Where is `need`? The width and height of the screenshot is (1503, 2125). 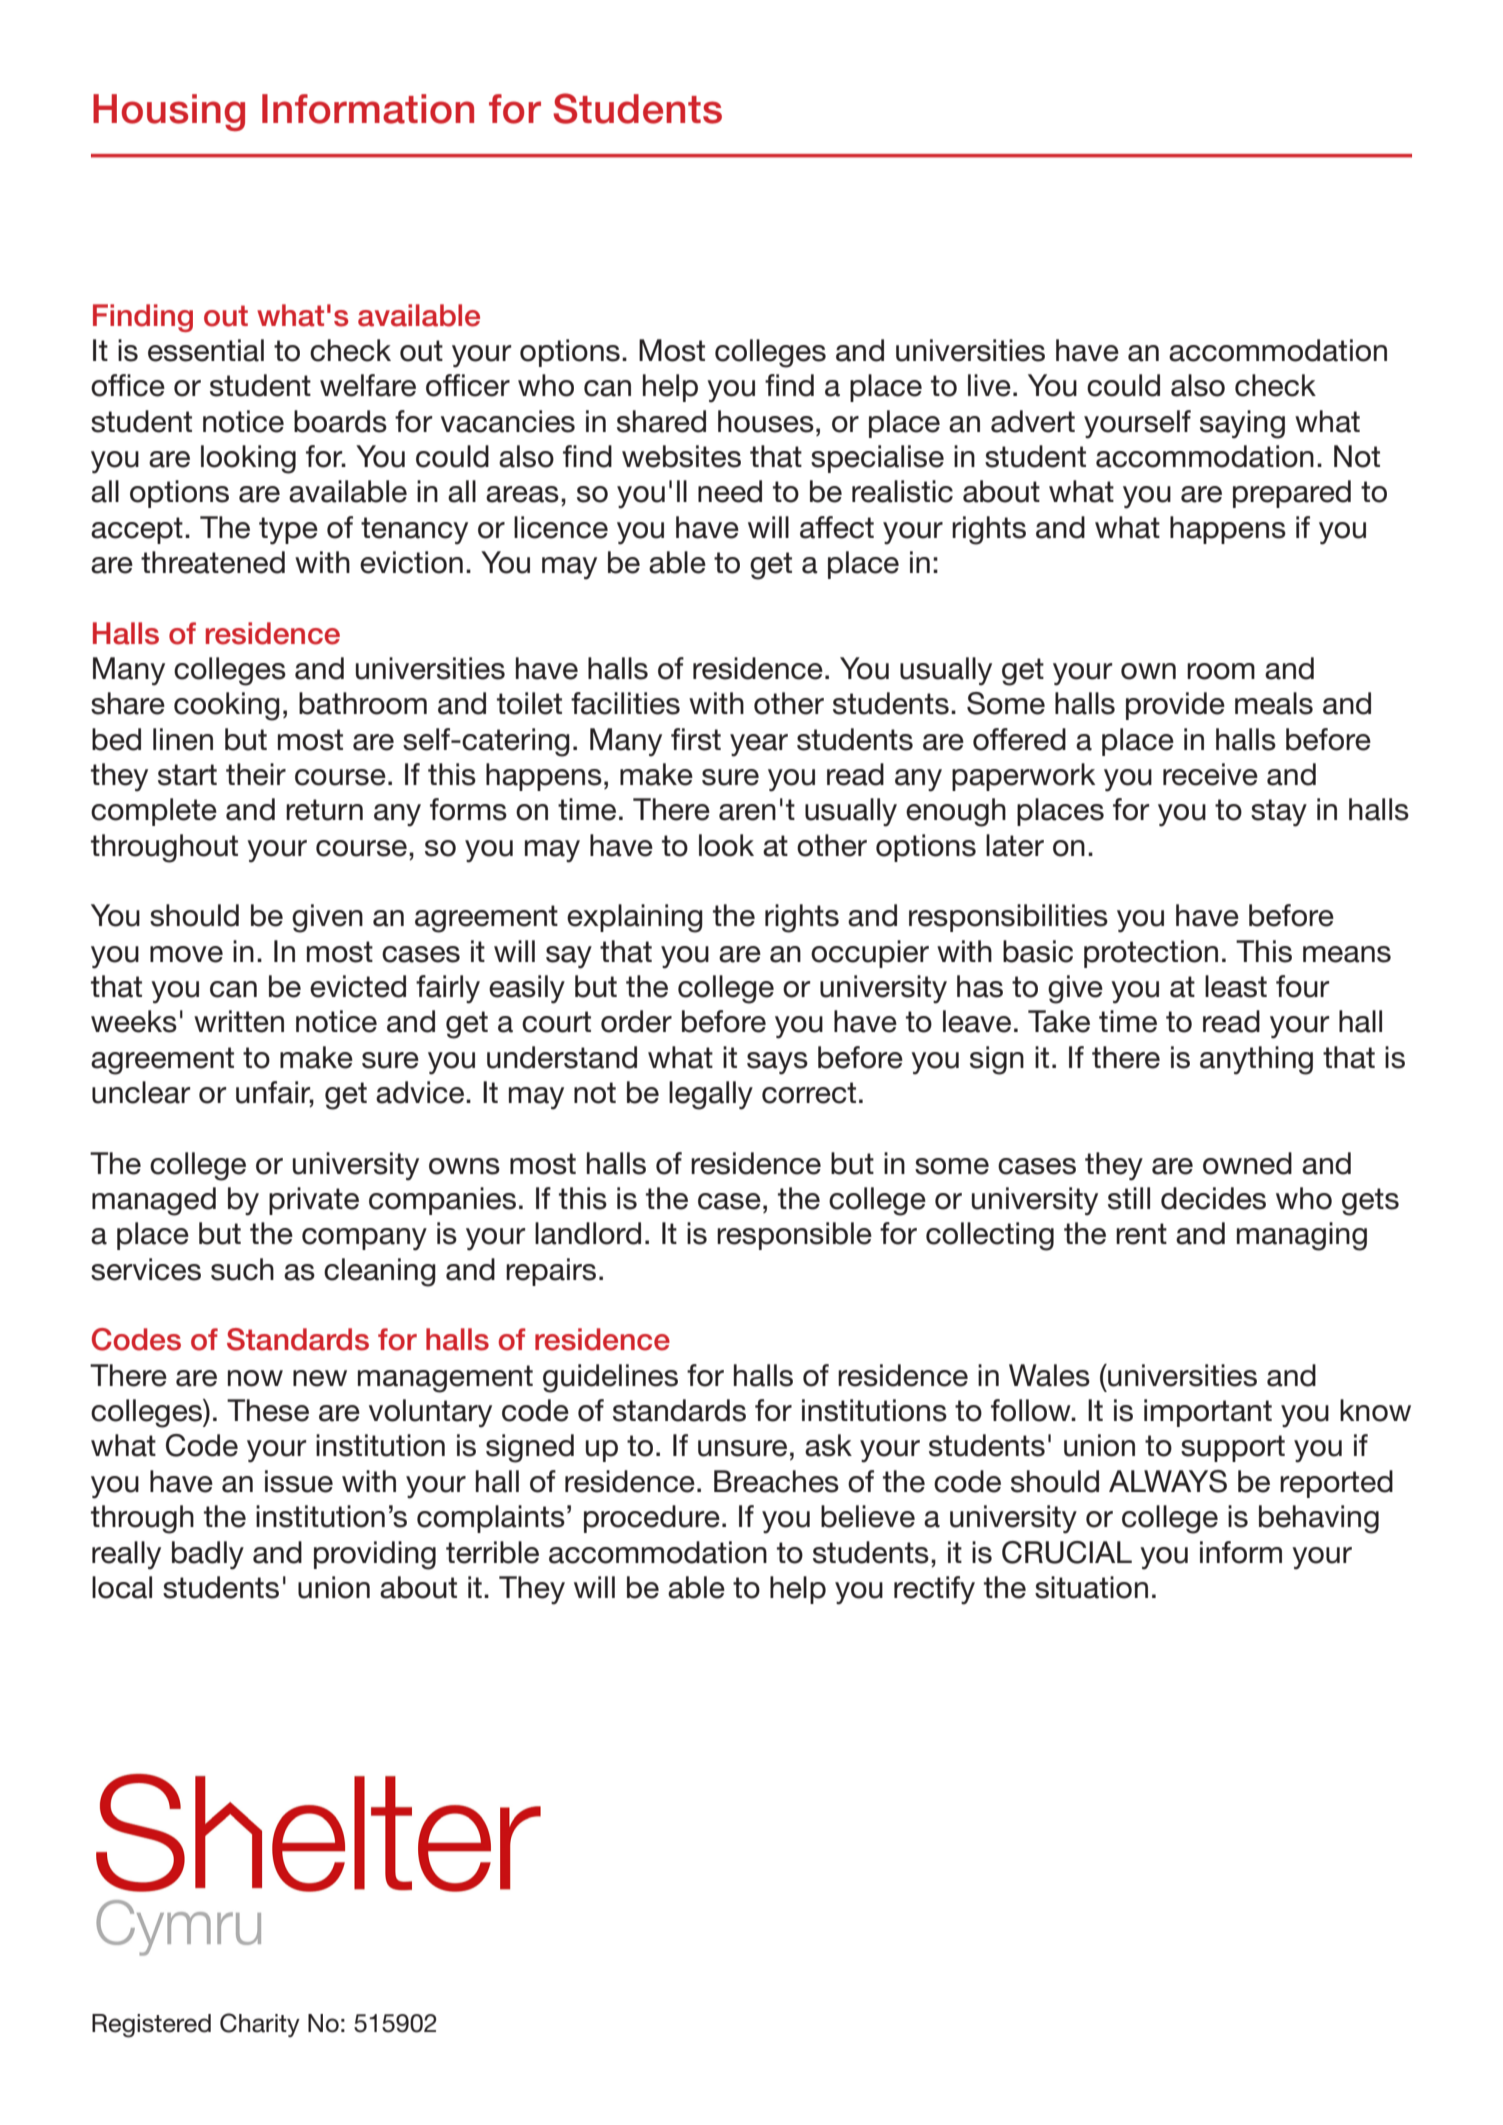
need is located at coordinates (730, 491).
